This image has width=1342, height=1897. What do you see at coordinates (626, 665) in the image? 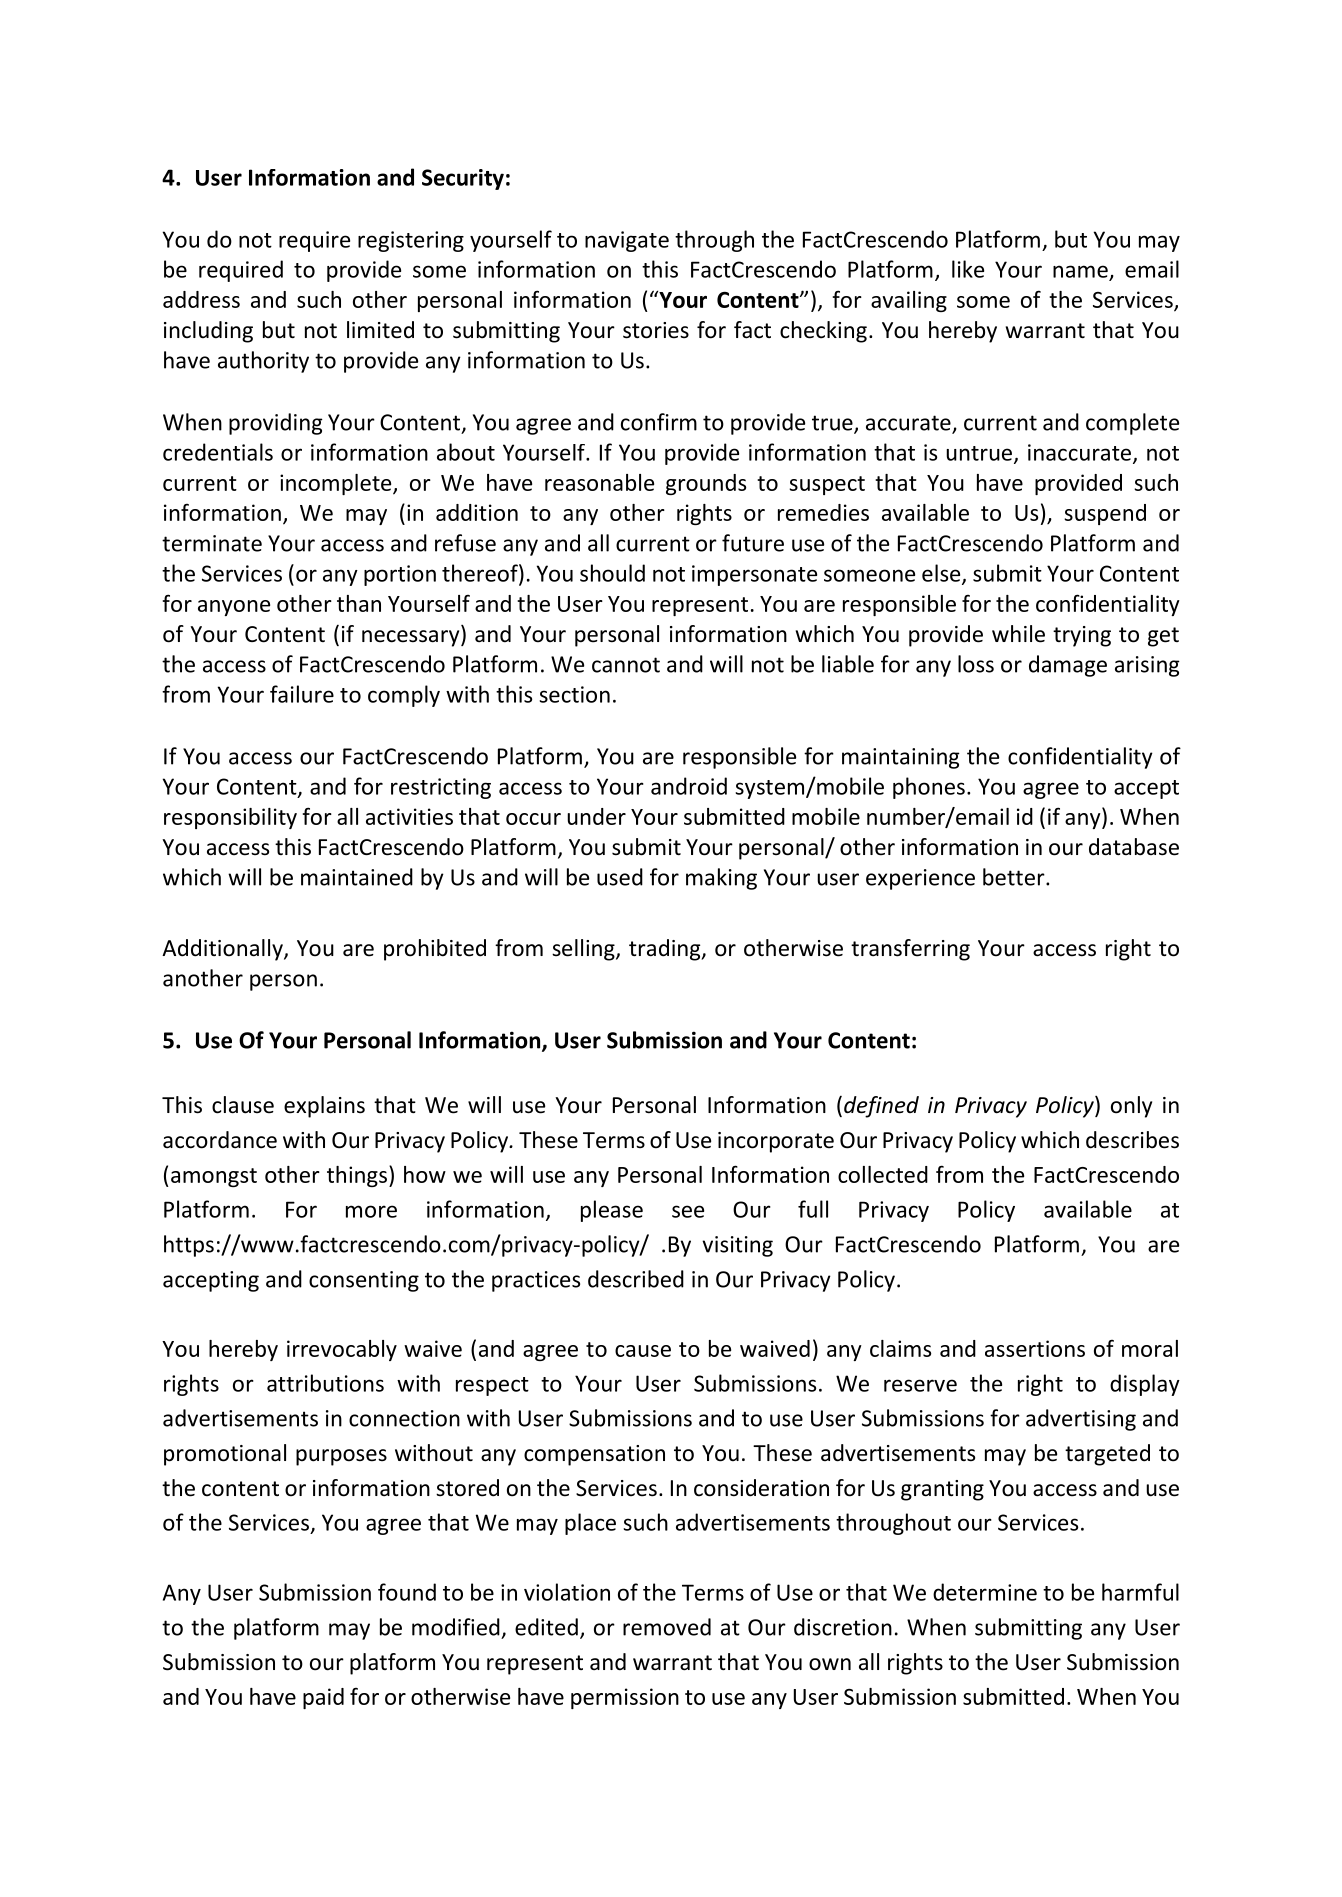
I see `cannot` at bounding box center [626, 665].
